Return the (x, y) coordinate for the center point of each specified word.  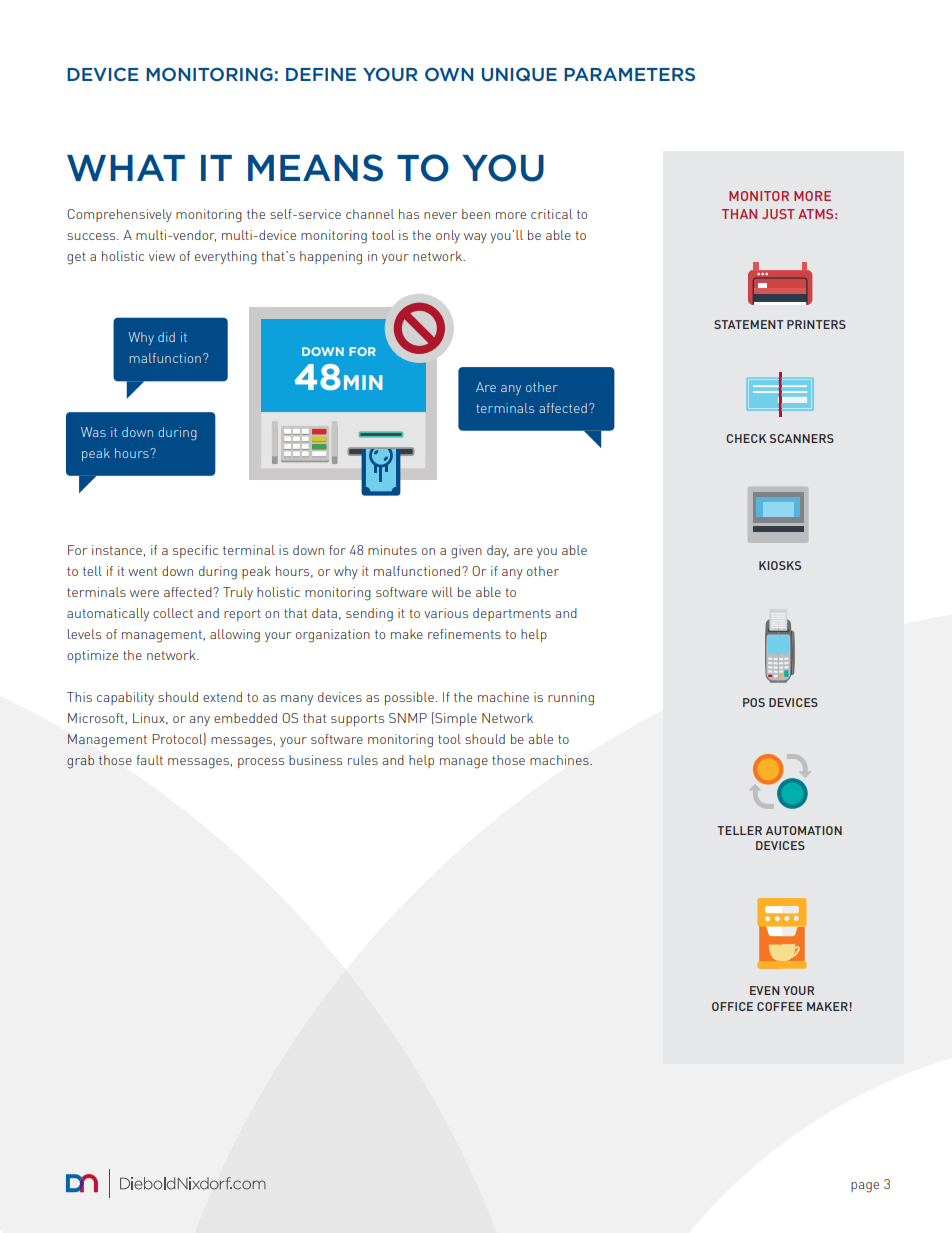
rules (363, 760)
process (261, 763)
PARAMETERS (629, 74)
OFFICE (732, 1006)
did (166, 337)
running (571, 699)
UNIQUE (519, 74)
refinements (464, 634)
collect (173, 613)
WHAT (126, 167)
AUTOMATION (804, 830)
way (475, 238)
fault (149, 760)
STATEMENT (749, 324)
